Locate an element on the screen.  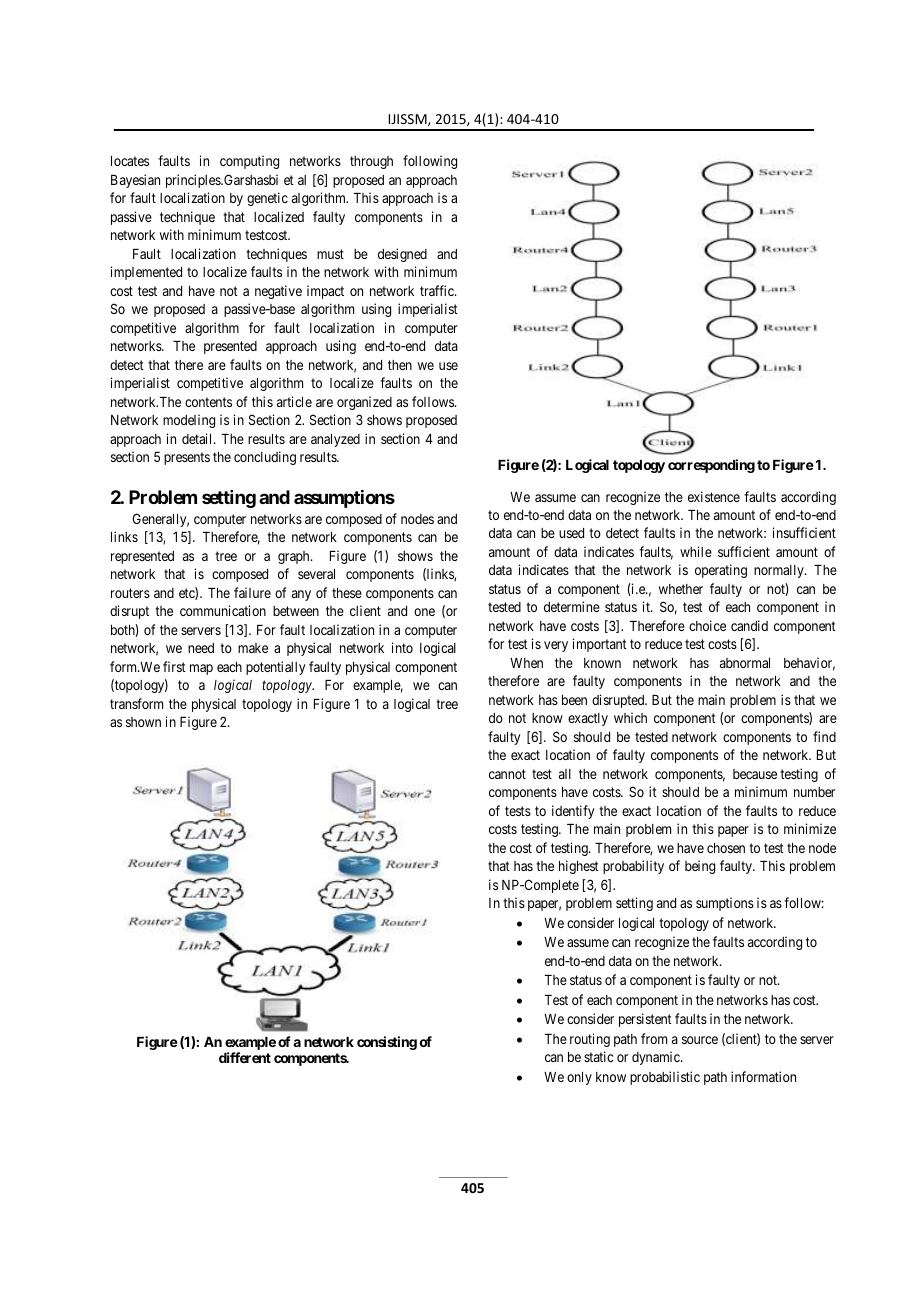
communication is located at coordinates (223, 610).
